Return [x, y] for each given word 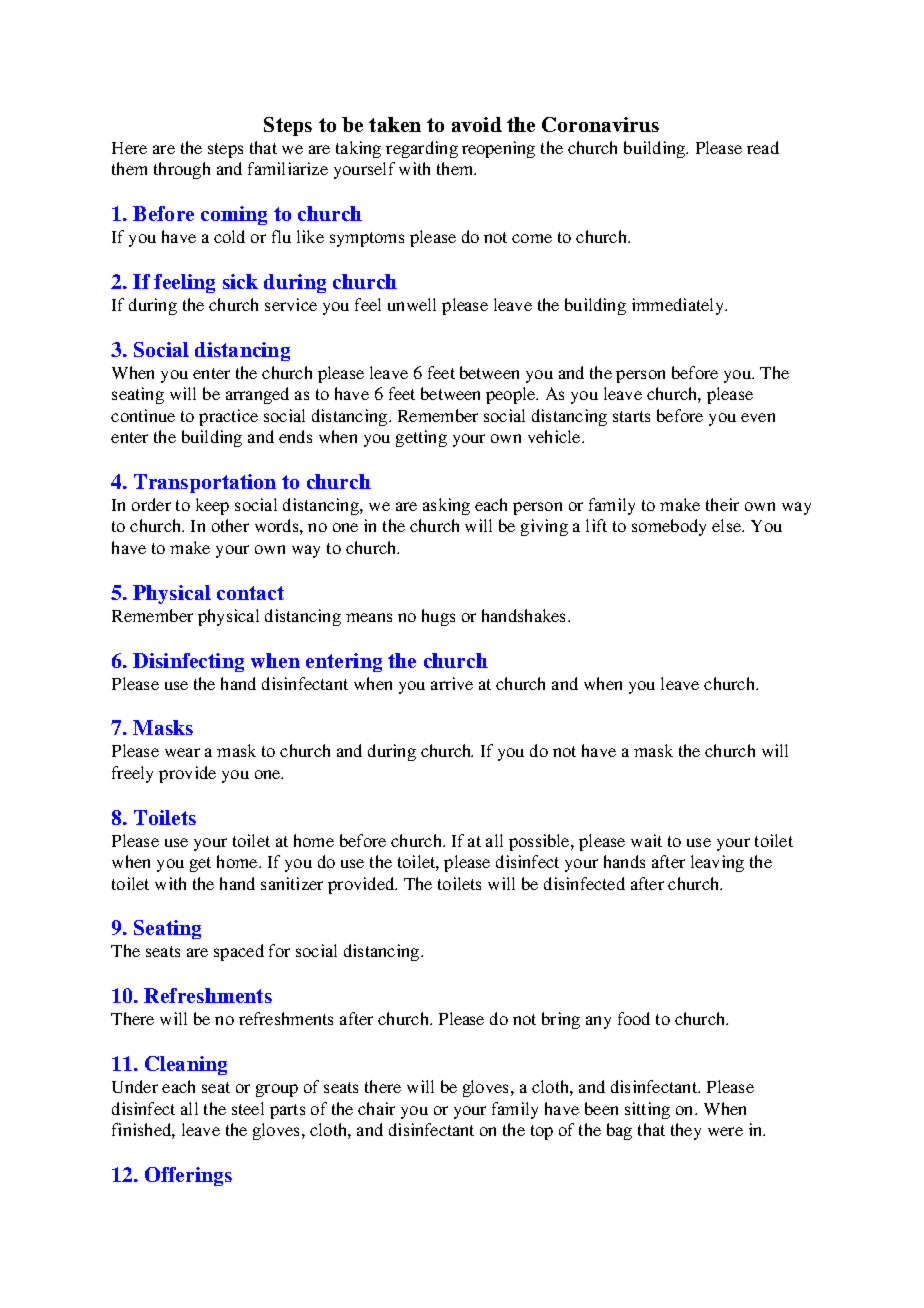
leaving [717, 863]
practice [228, 417]
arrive [452, 683]
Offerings [188, 1176]
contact [250, 593]
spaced [239, 952]
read [763, 147]
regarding [422, 149]
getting [421, 438]
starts [631, 416]
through [182, 170]
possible [540, 842]
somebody [669, 527]
